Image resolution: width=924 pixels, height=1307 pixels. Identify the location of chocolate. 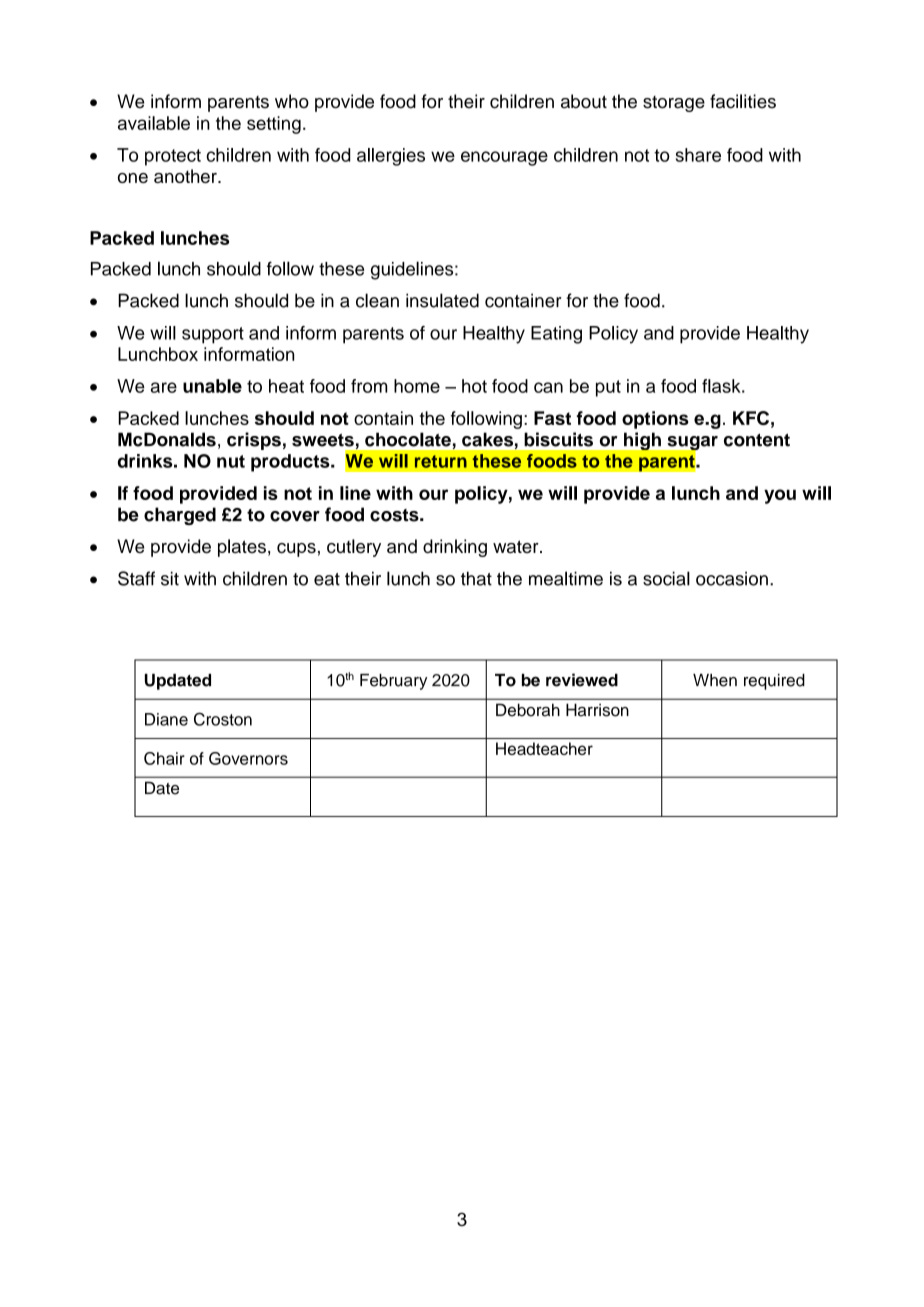
(408, 439).
